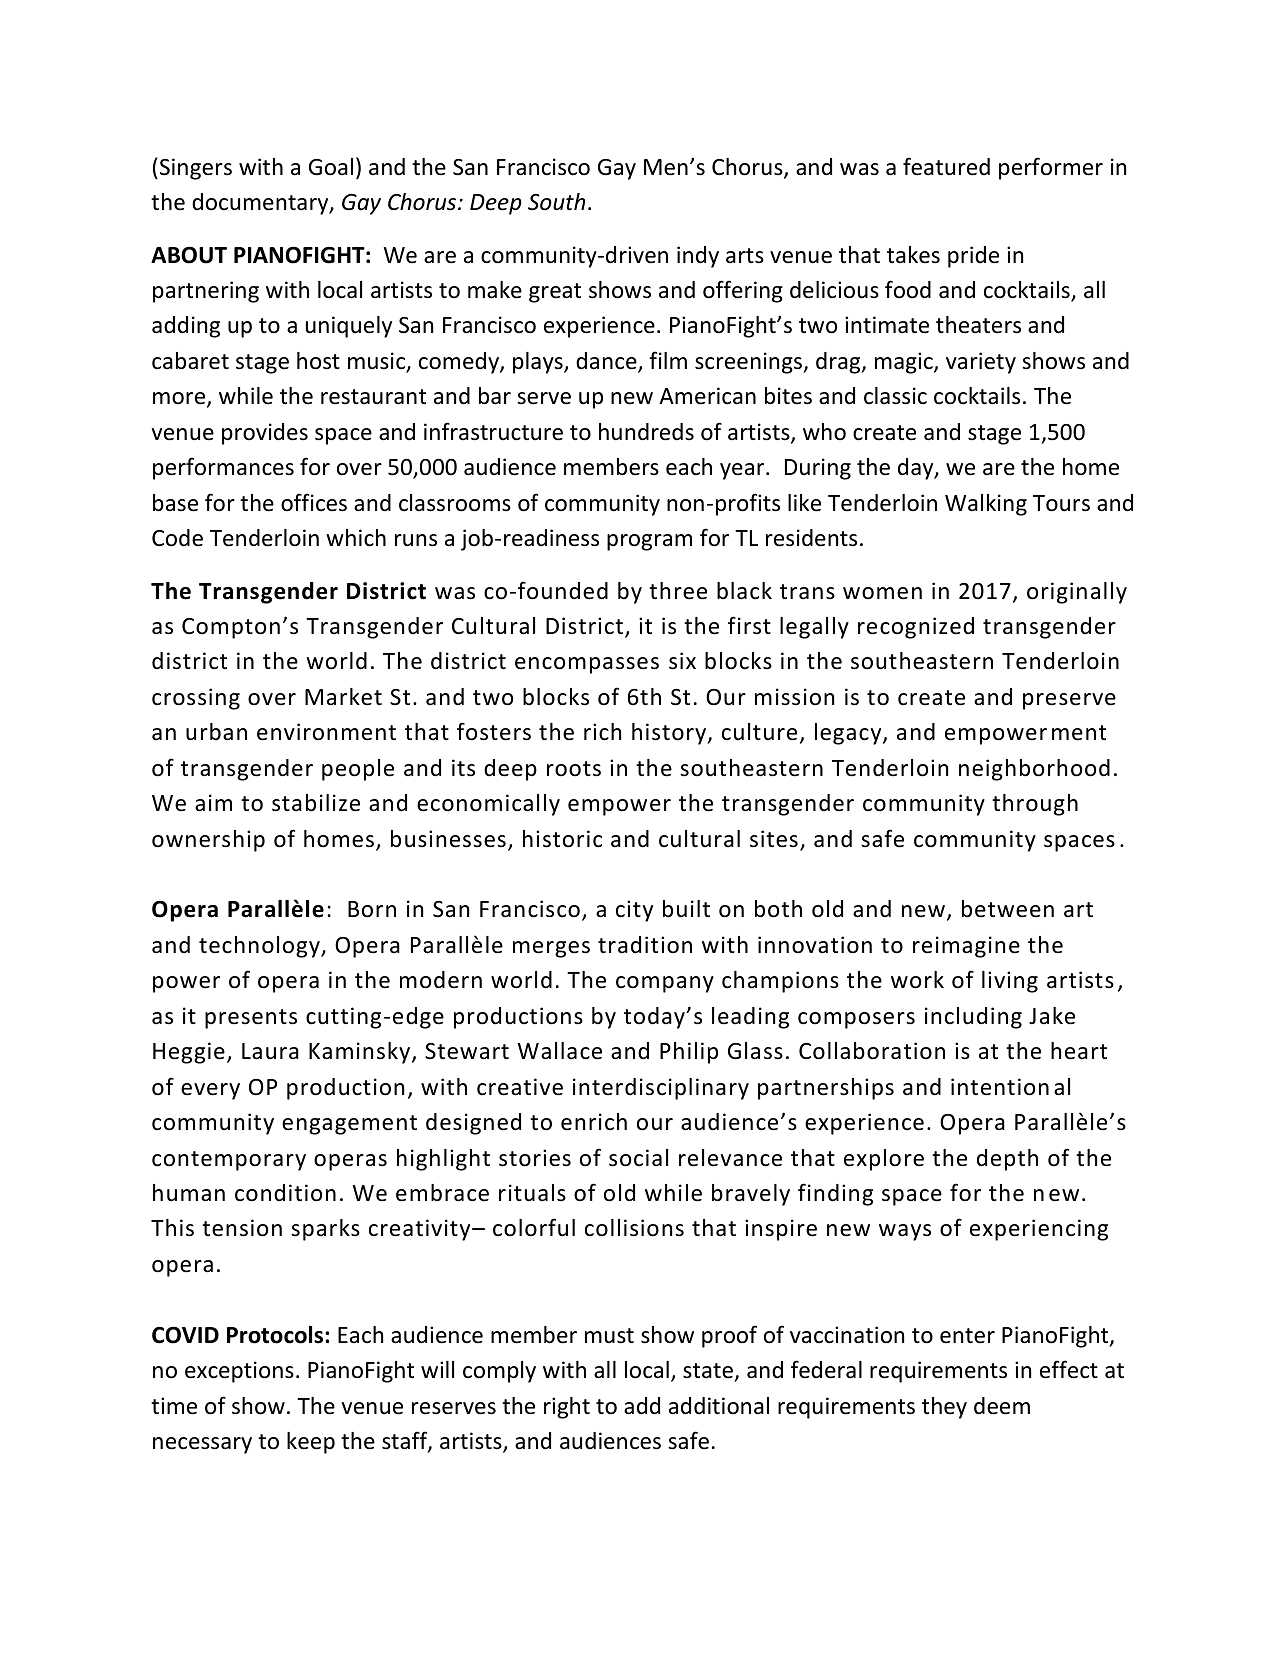 The width and height of the page is (1287, 1666). What do you see at coordinates (698, 257) in the page?
I see `indy` at bounding box center [698, 257].
